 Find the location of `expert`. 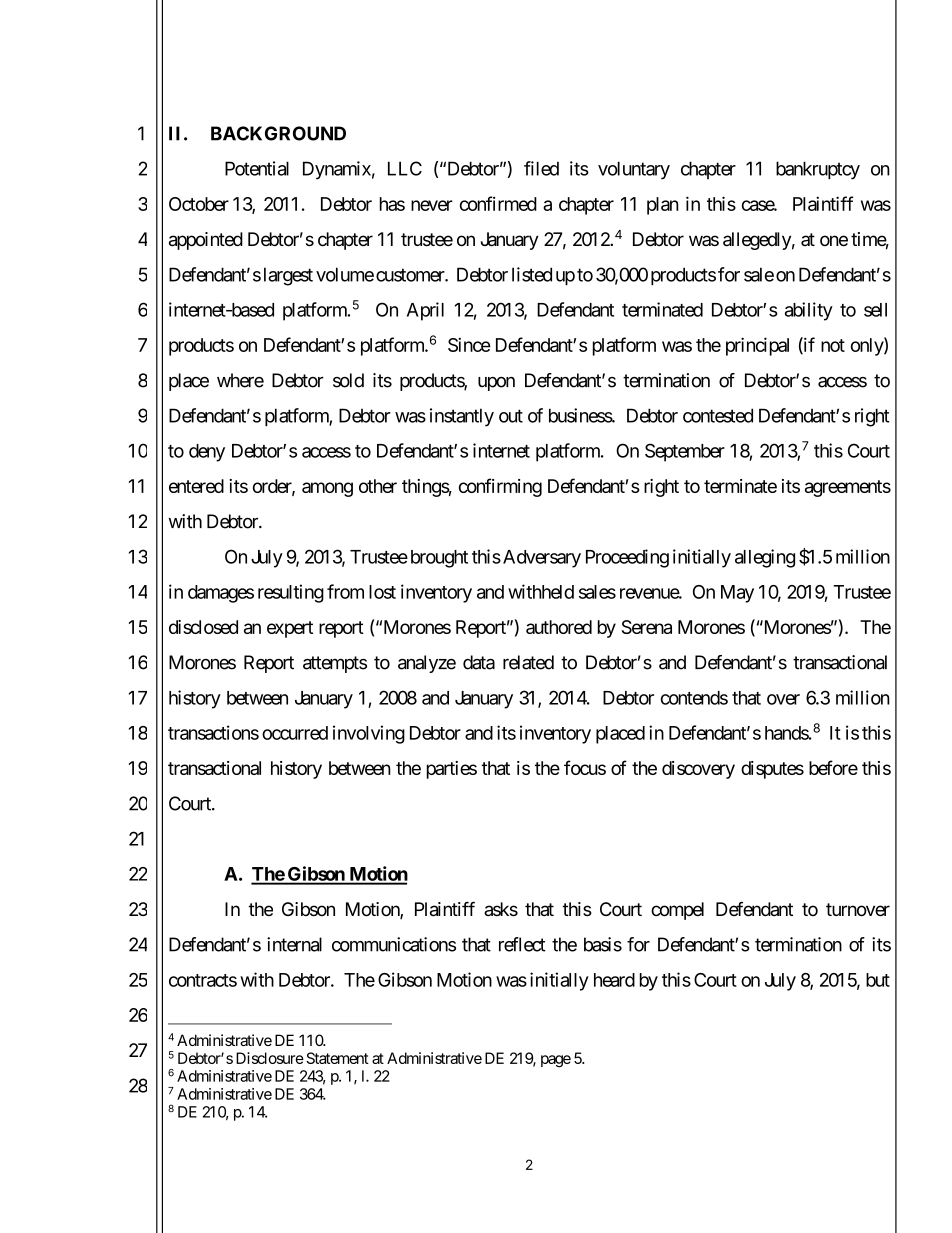

expert is located at coordinates (290, 629).
